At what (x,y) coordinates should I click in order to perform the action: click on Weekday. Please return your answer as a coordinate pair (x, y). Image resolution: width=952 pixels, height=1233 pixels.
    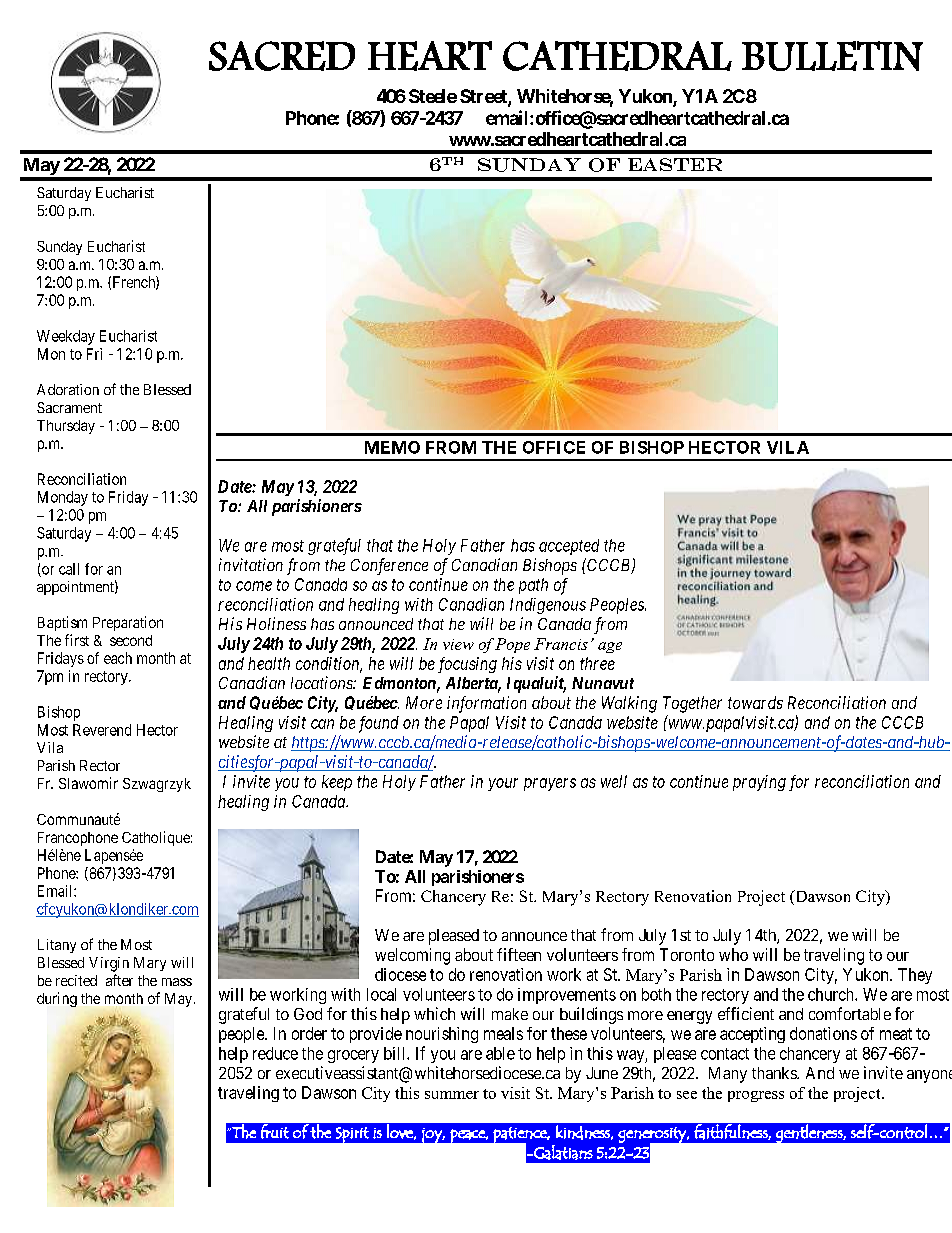
    Looking at the image, I should click on (66, 337).
